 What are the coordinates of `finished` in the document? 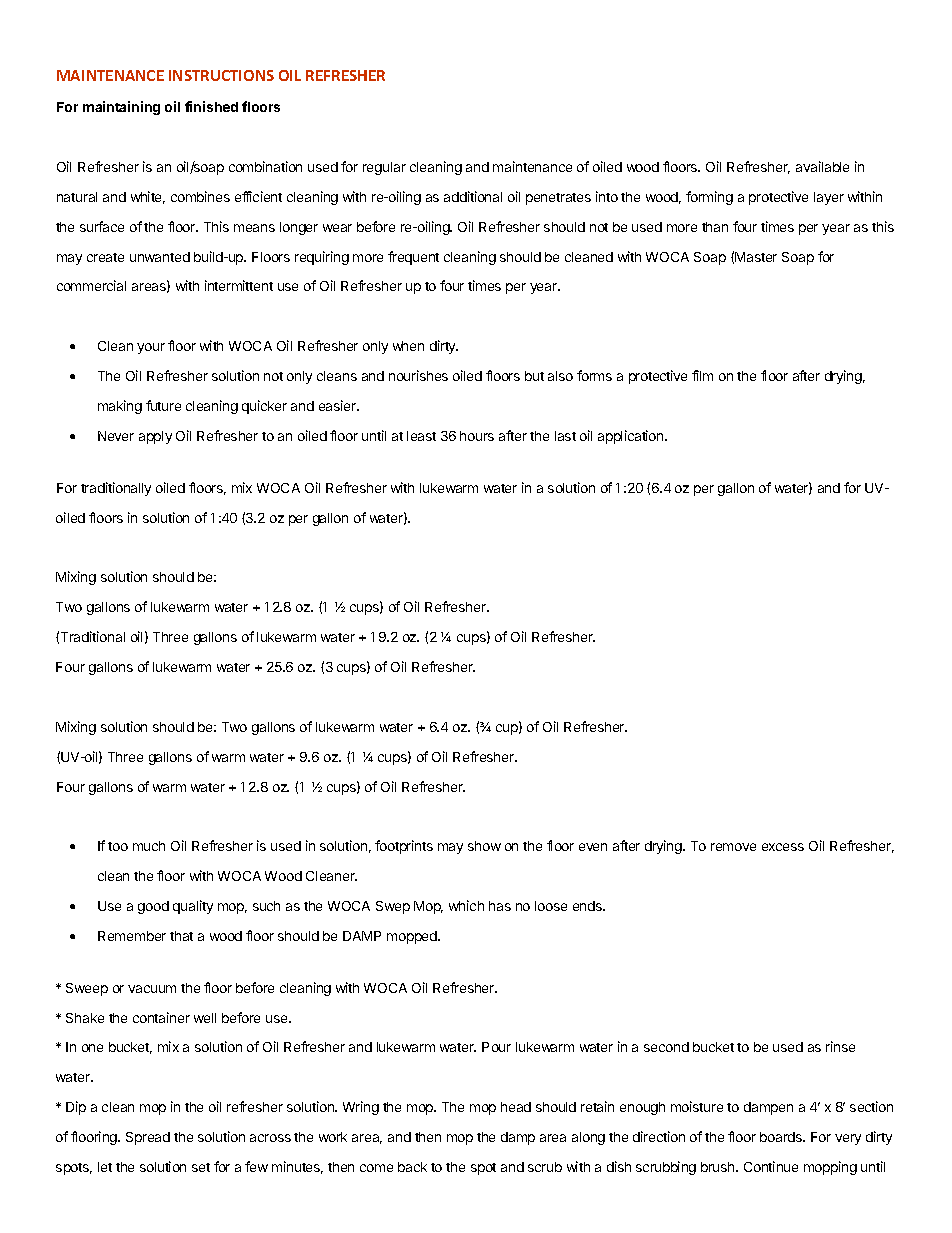 It's located at (211, 106).
